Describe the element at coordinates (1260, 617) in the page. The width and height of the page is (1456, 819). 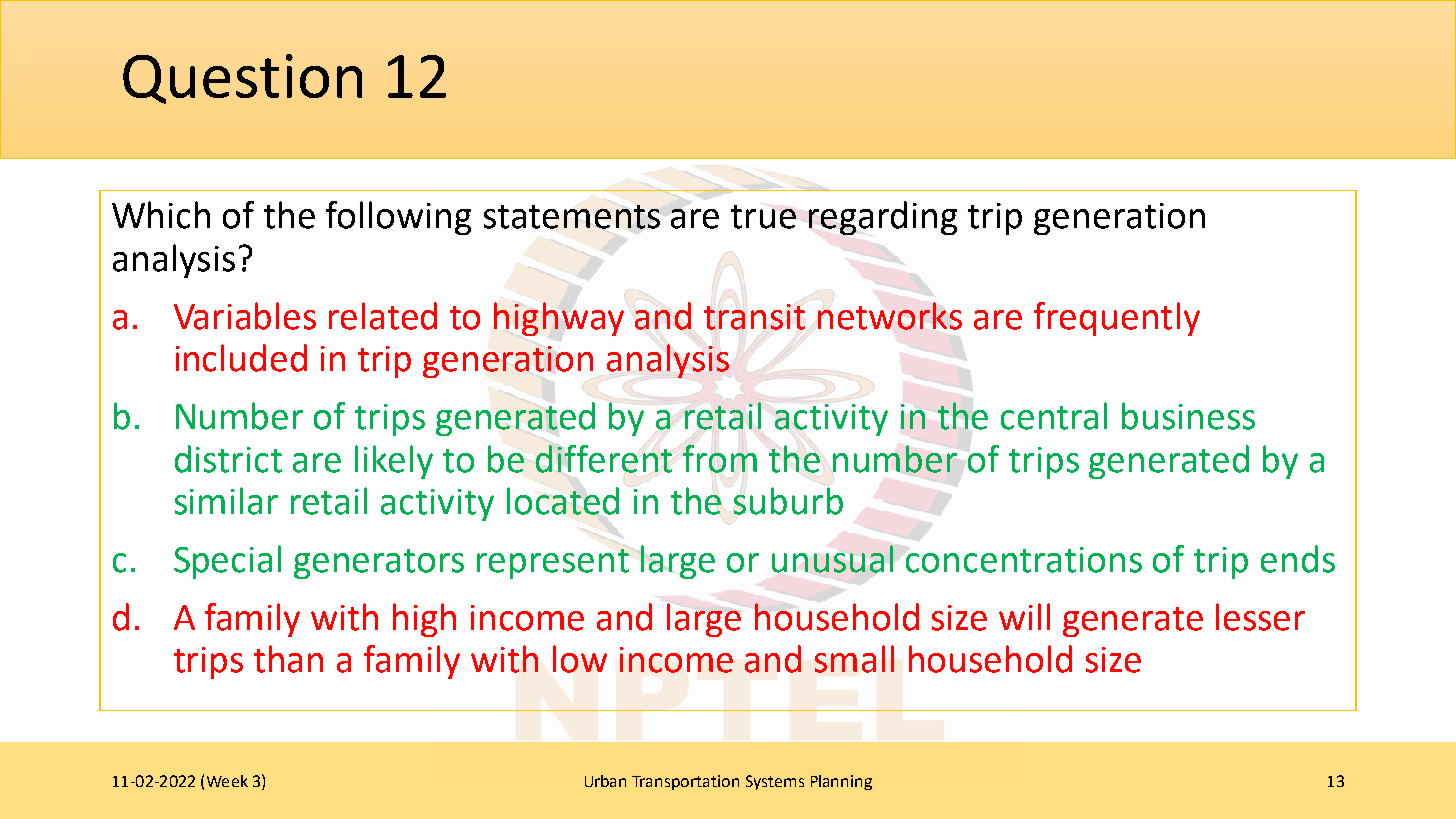
I see `lesser` at that location.
